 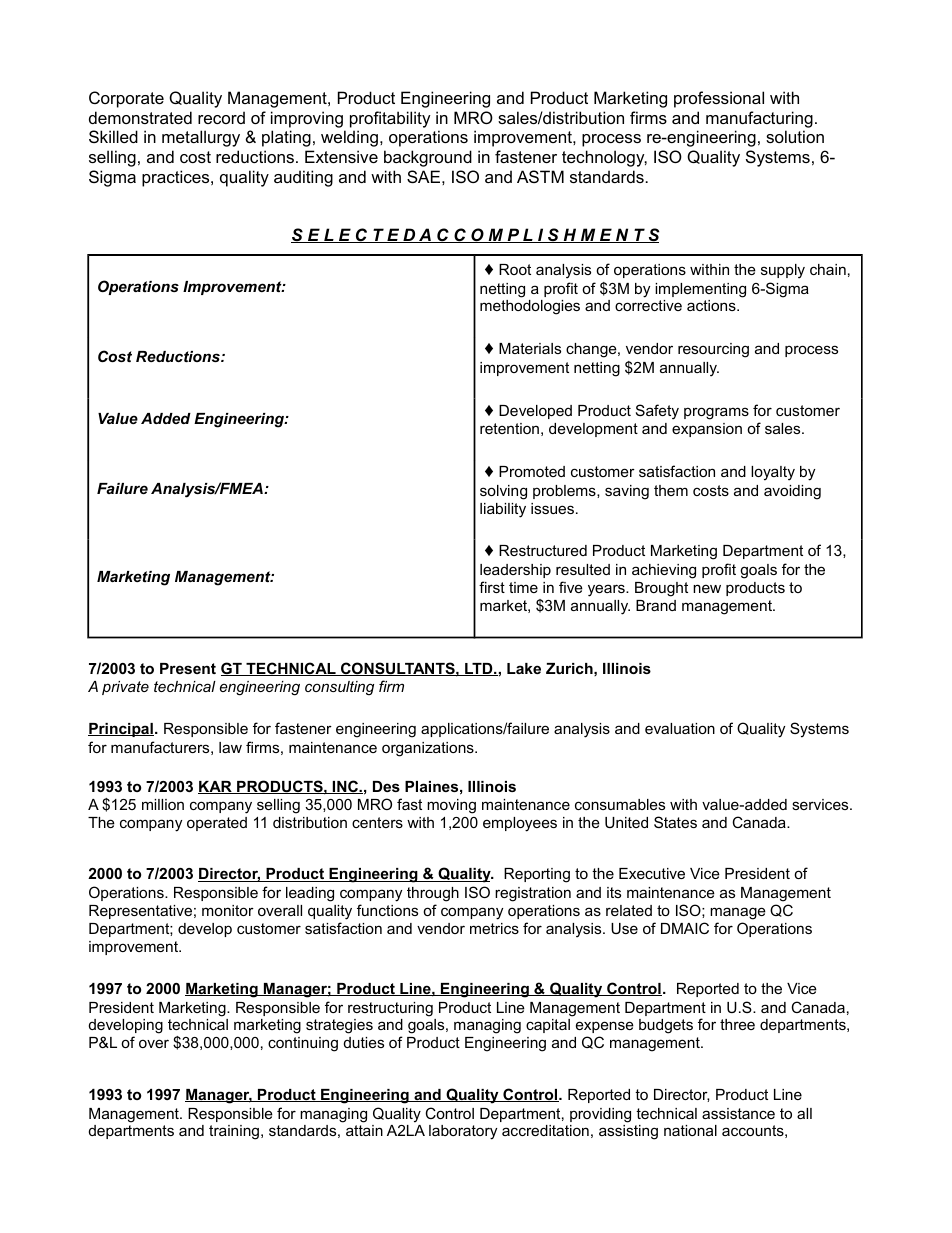 I want to click on manufacturing, so click(x=759, y=119).
